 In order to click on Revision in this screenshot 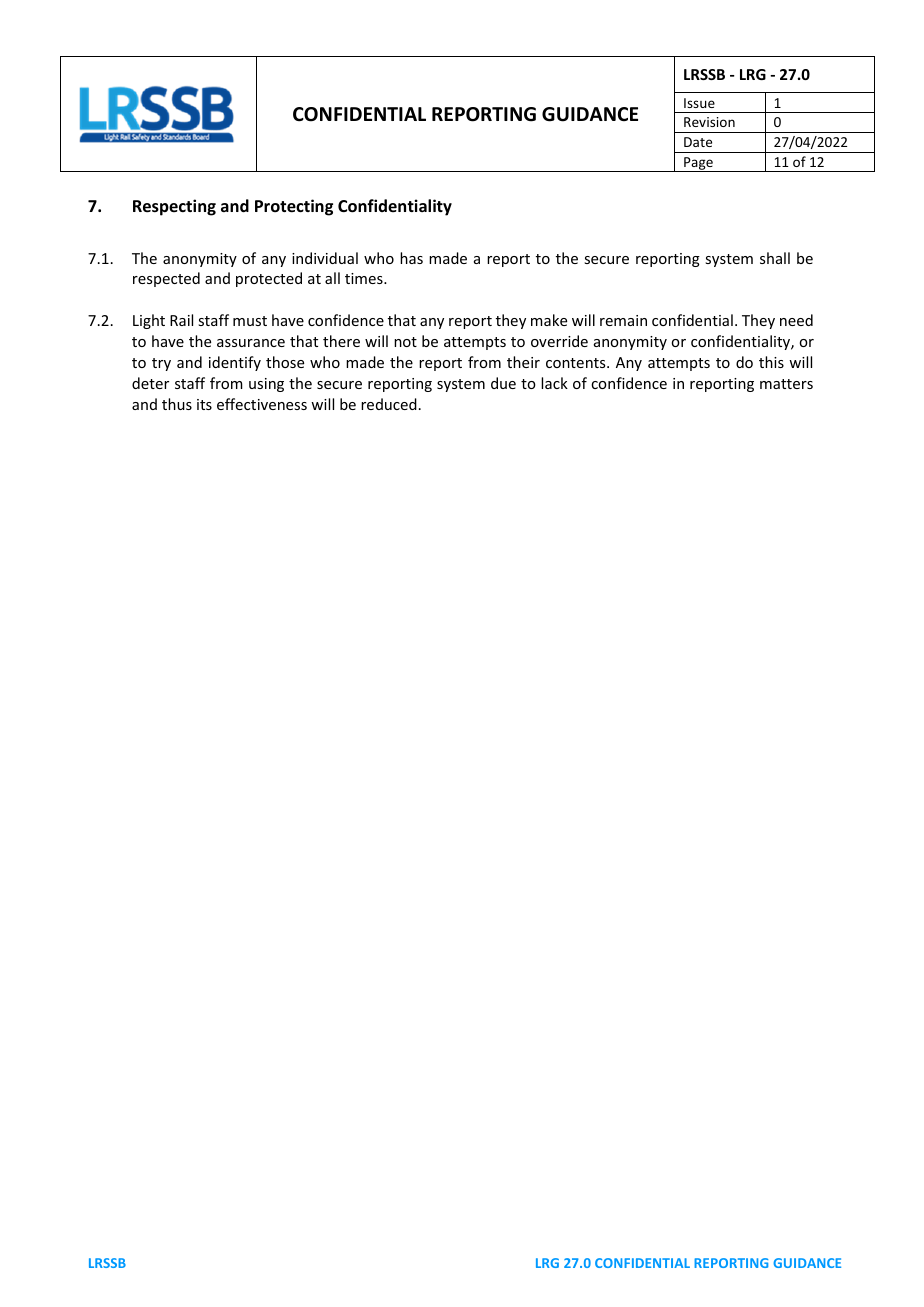, I will do `click(709, 122)`.
